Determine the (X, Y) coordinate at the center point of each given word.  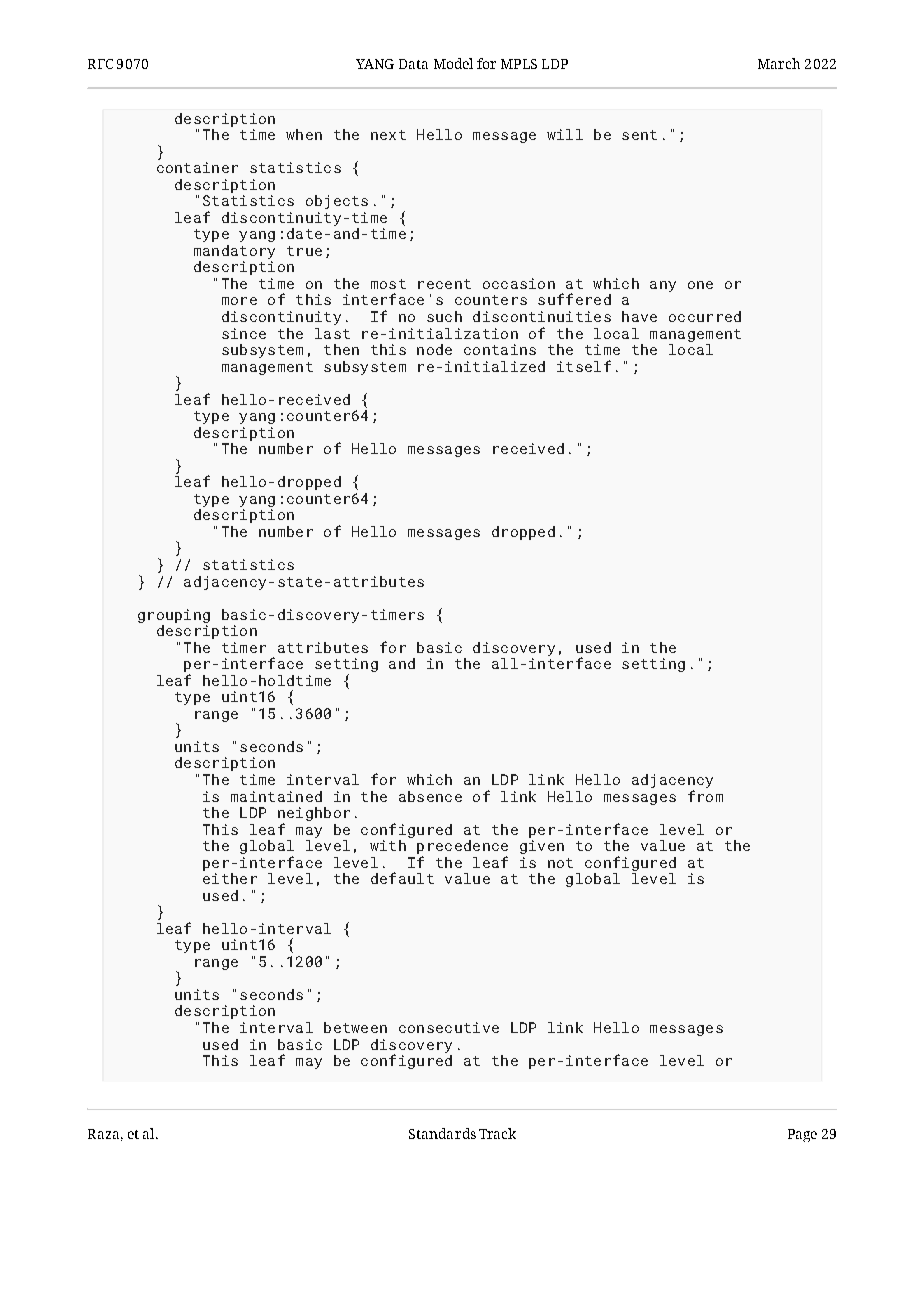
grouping (174, 616)
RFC (100, 64)
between (355, 1027)
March (779, 63)
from (705, 796)
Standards (442, 1133)
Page (802, 1135)
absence (430, 796)
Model (453, 63)
